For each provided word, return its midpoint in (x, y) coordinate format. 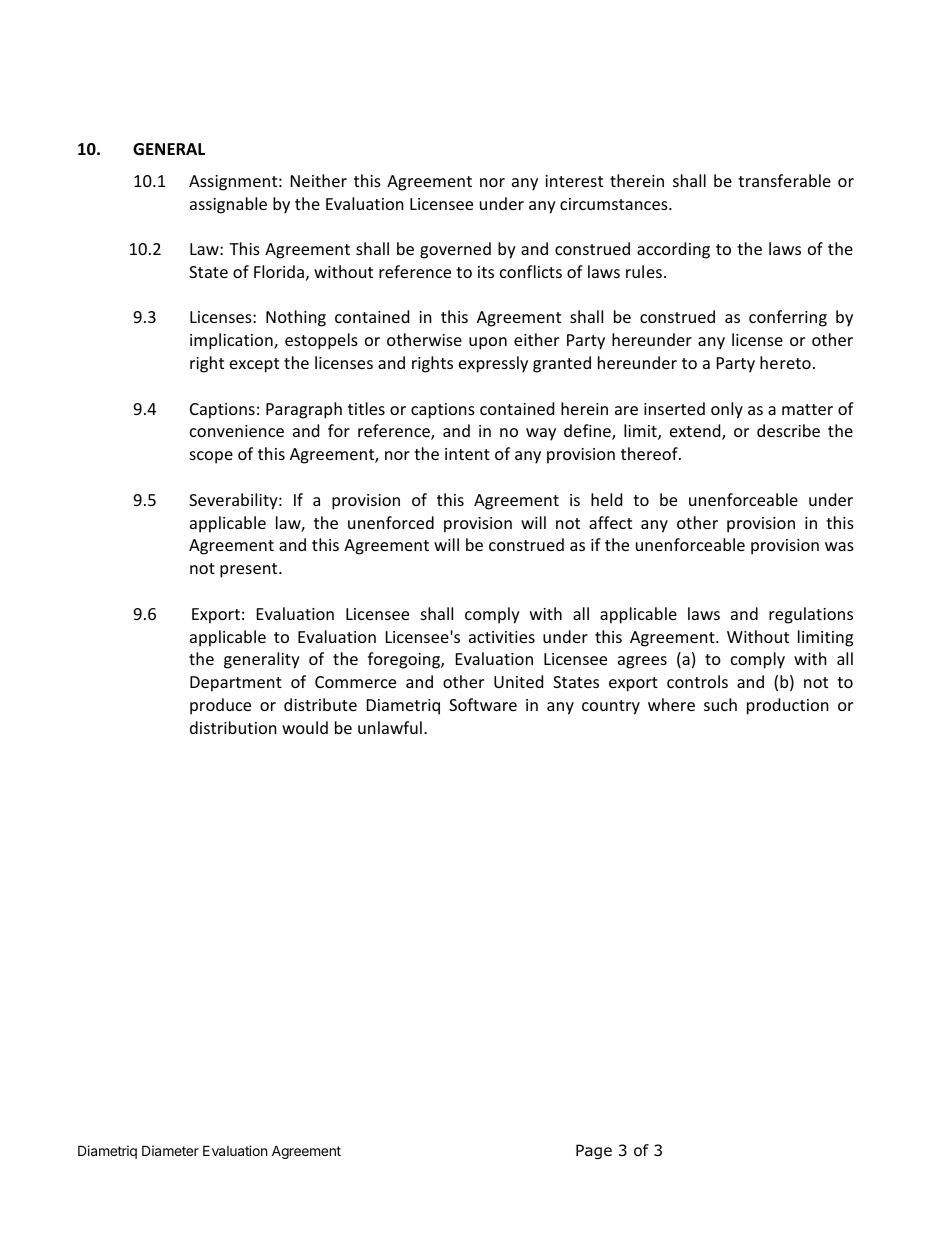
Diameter (170, 1150)
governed (455, 250)
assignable (228, 205)
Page (594, 1151)
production (788, 706)
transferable (784, 180)
